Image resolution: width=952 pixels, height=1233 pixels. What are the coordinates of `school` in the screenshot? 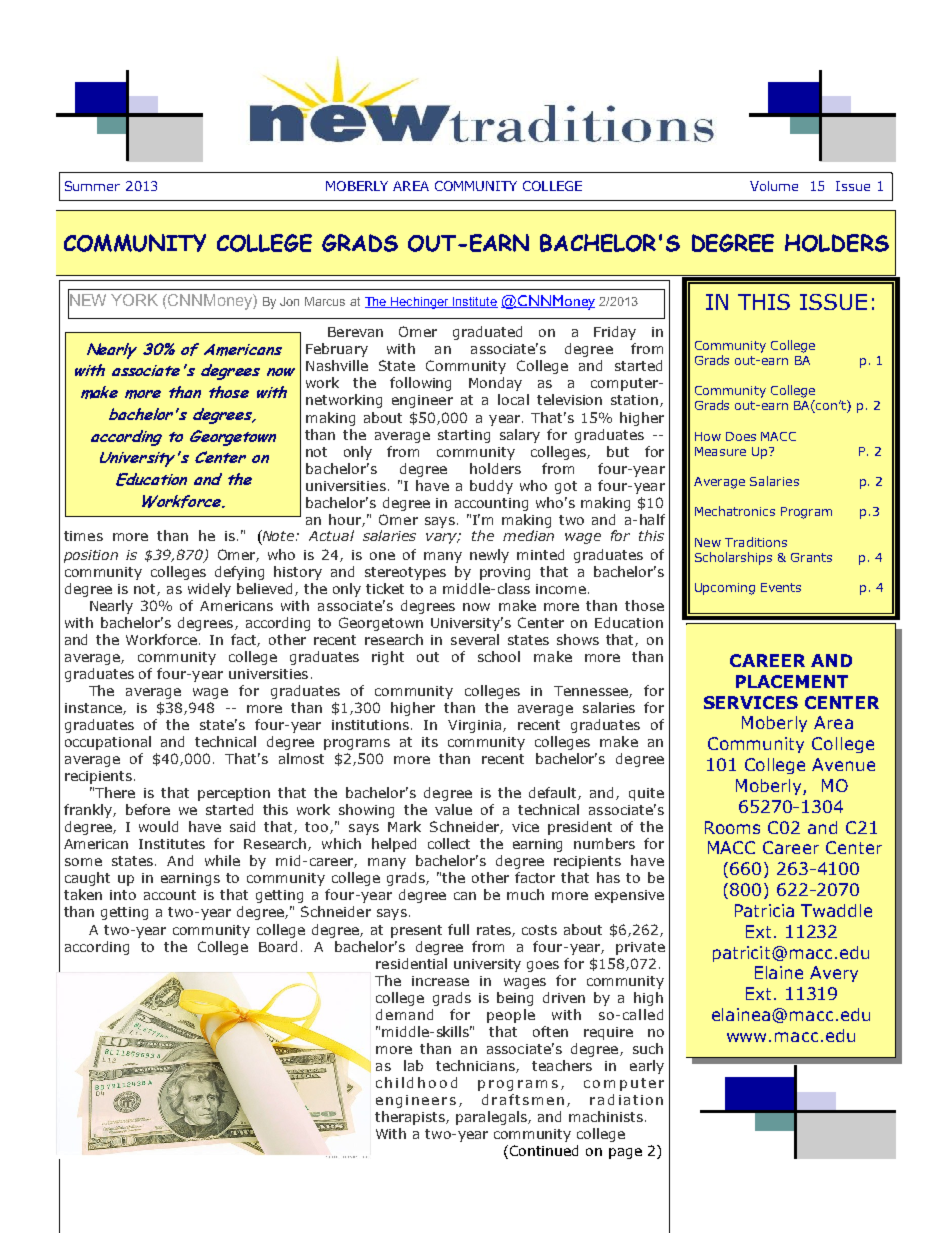 It's located at (499, 656).
